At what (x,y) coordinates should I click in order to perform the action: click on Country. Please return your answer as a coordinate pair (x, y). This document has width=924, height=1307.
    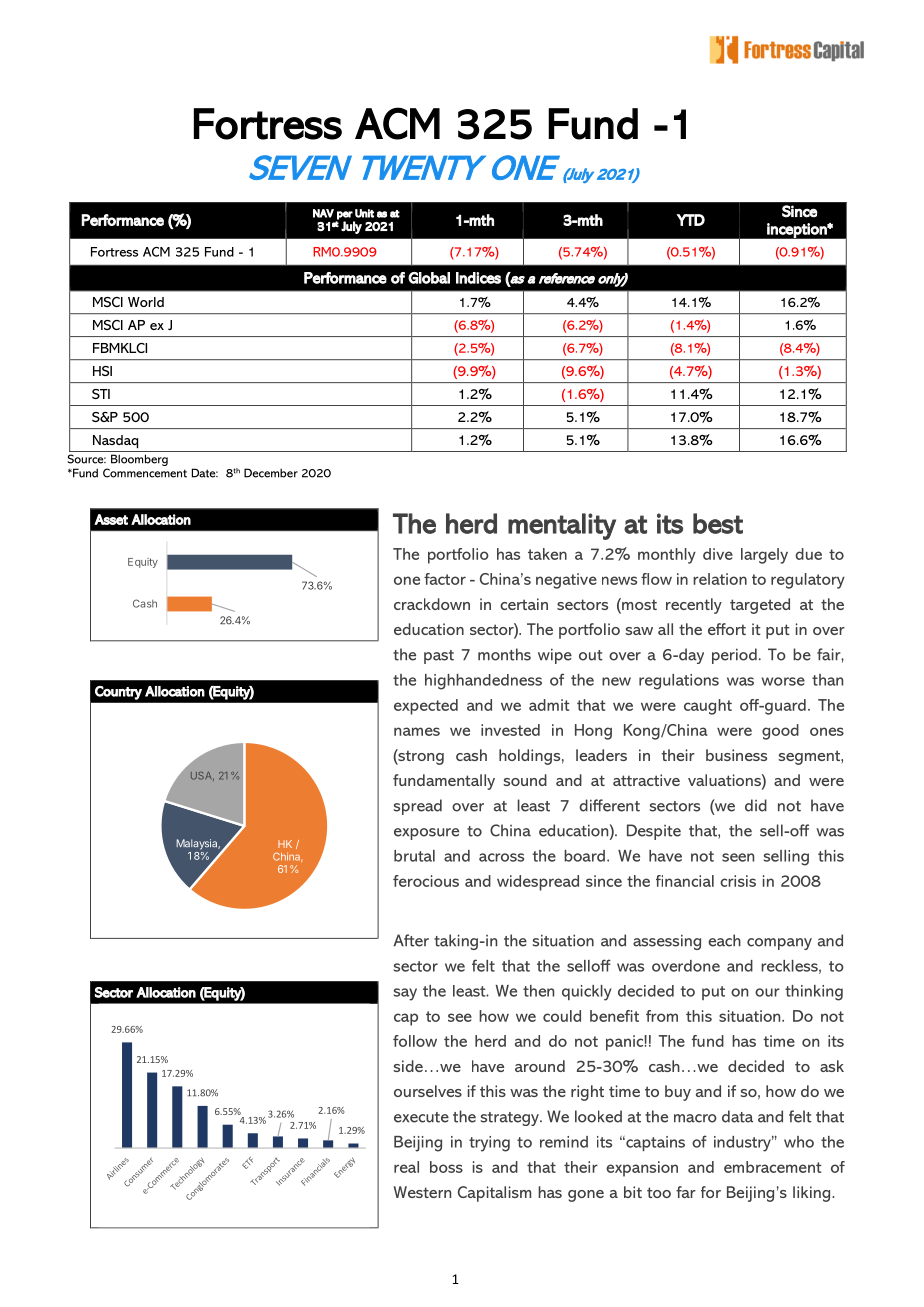
    Looking at the image, I should click on (118, 693).
